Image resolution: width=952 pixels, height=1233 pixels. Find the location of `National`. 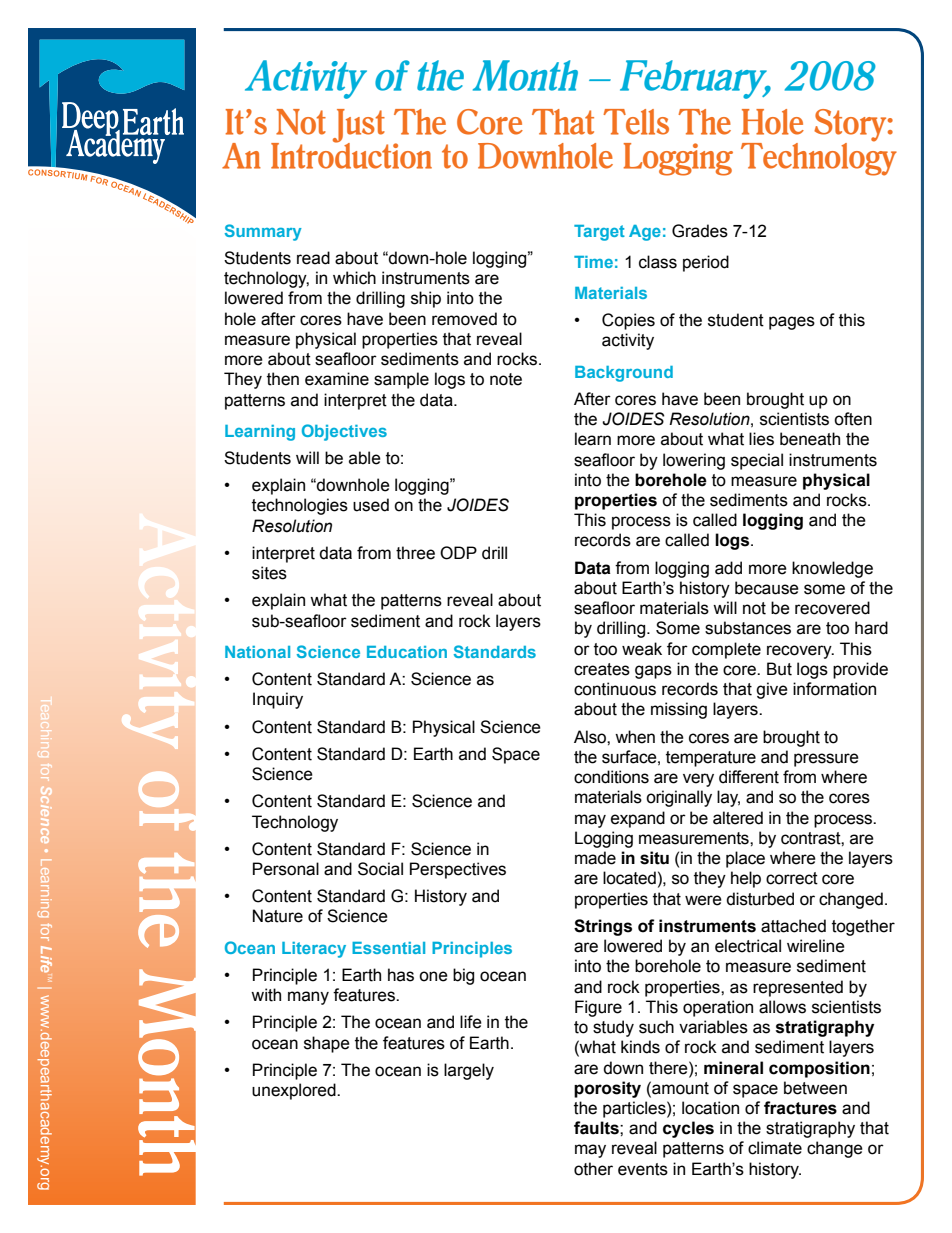

National is located at coordinates (257, 652).
